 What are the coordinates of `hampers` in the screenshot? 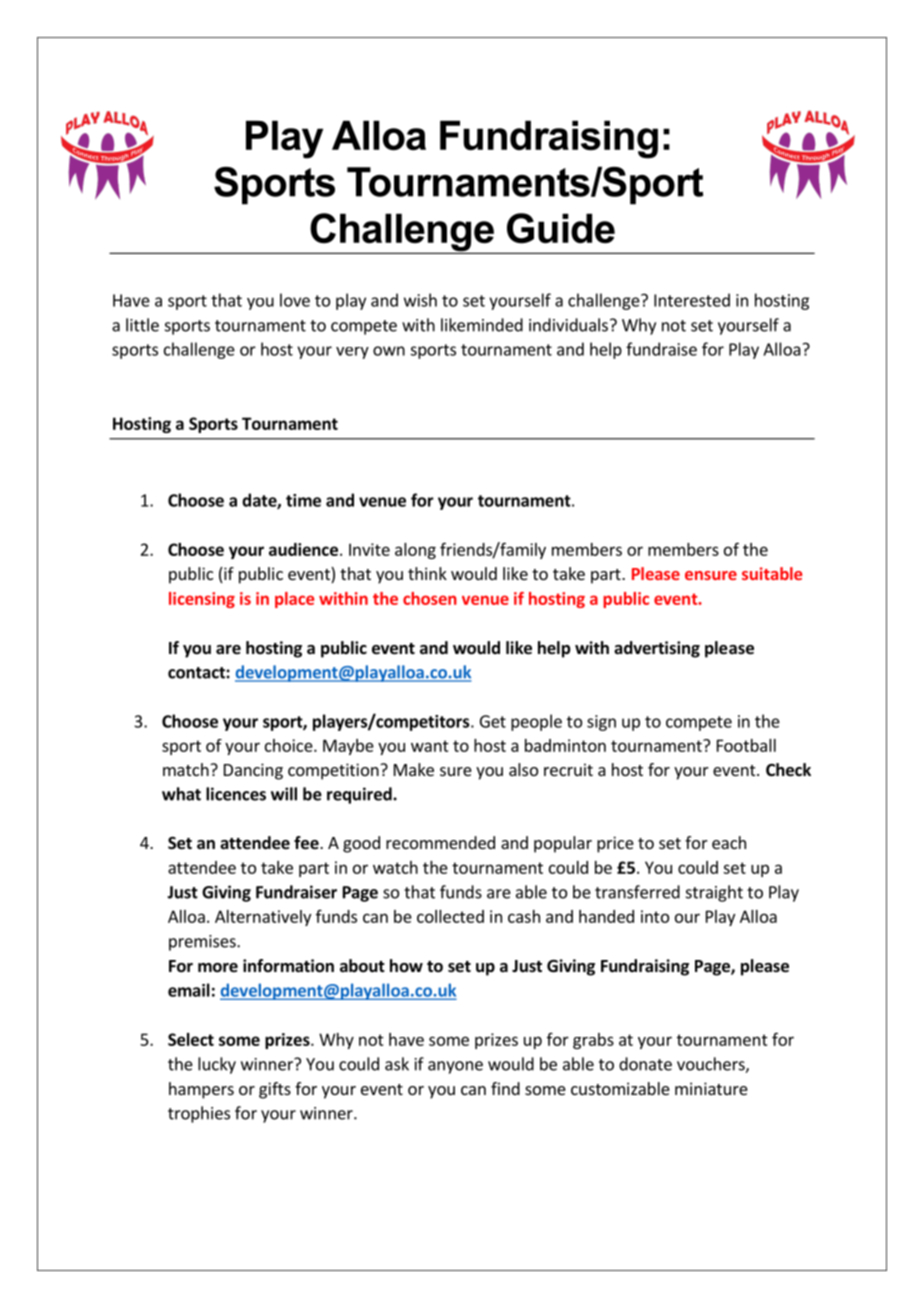 It's located at (201, 1090).
